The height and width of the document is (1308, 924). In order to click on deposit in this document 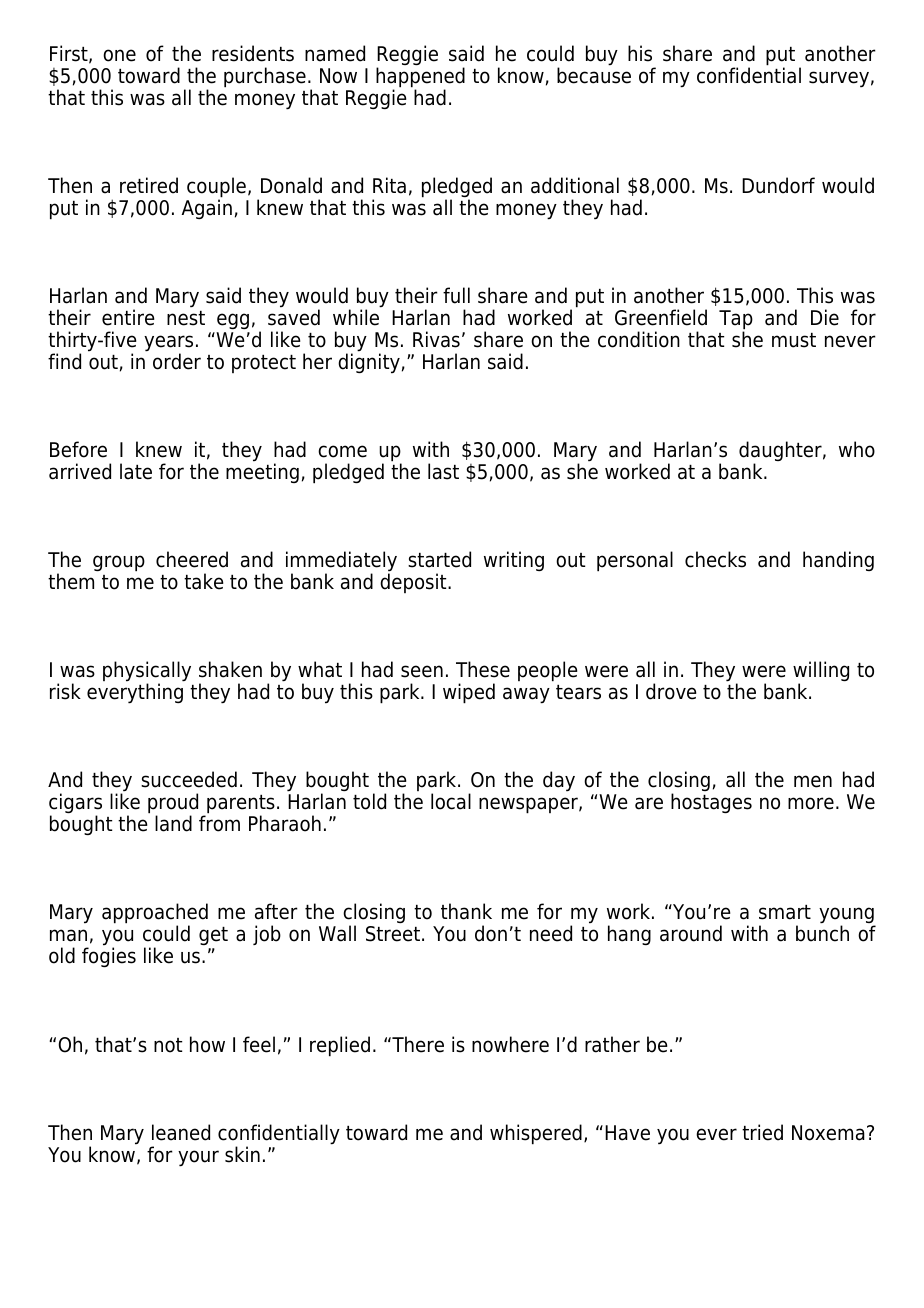, I will do `click(414, 583)`.
